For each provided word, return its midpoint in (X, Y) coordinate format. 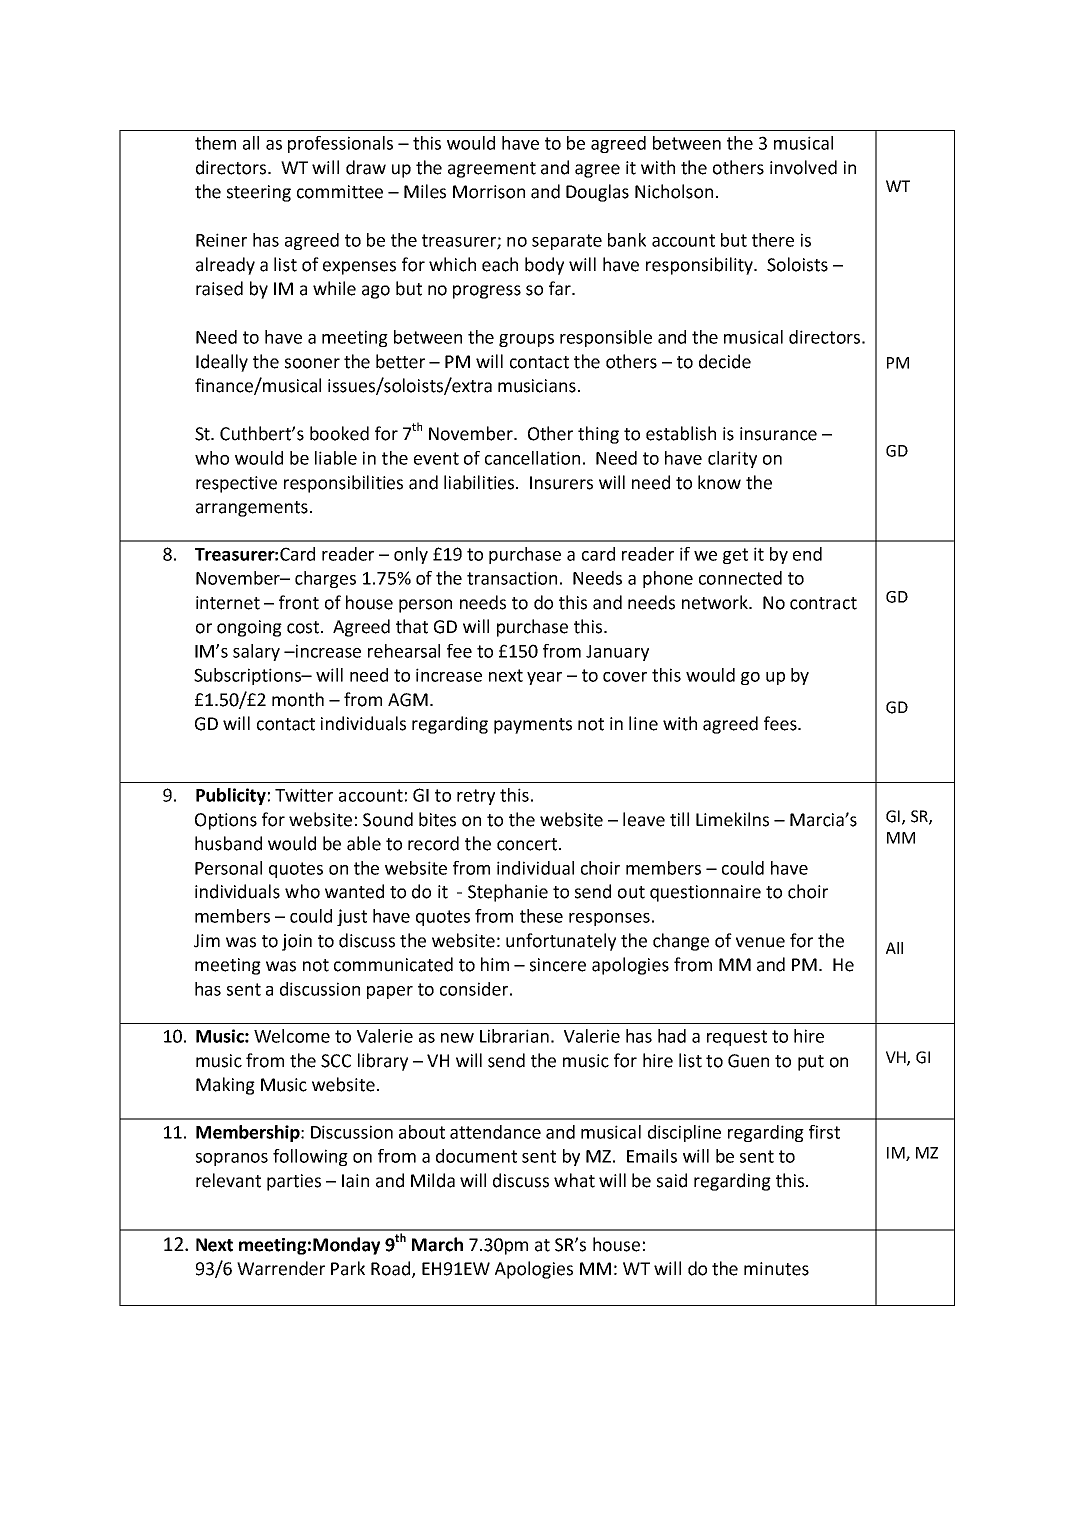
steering (259, 193)
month (298, 699)
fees (781, 723)
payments (533, 726)
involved (803, 167)
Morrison (489, 192)
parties (294, 1182)
